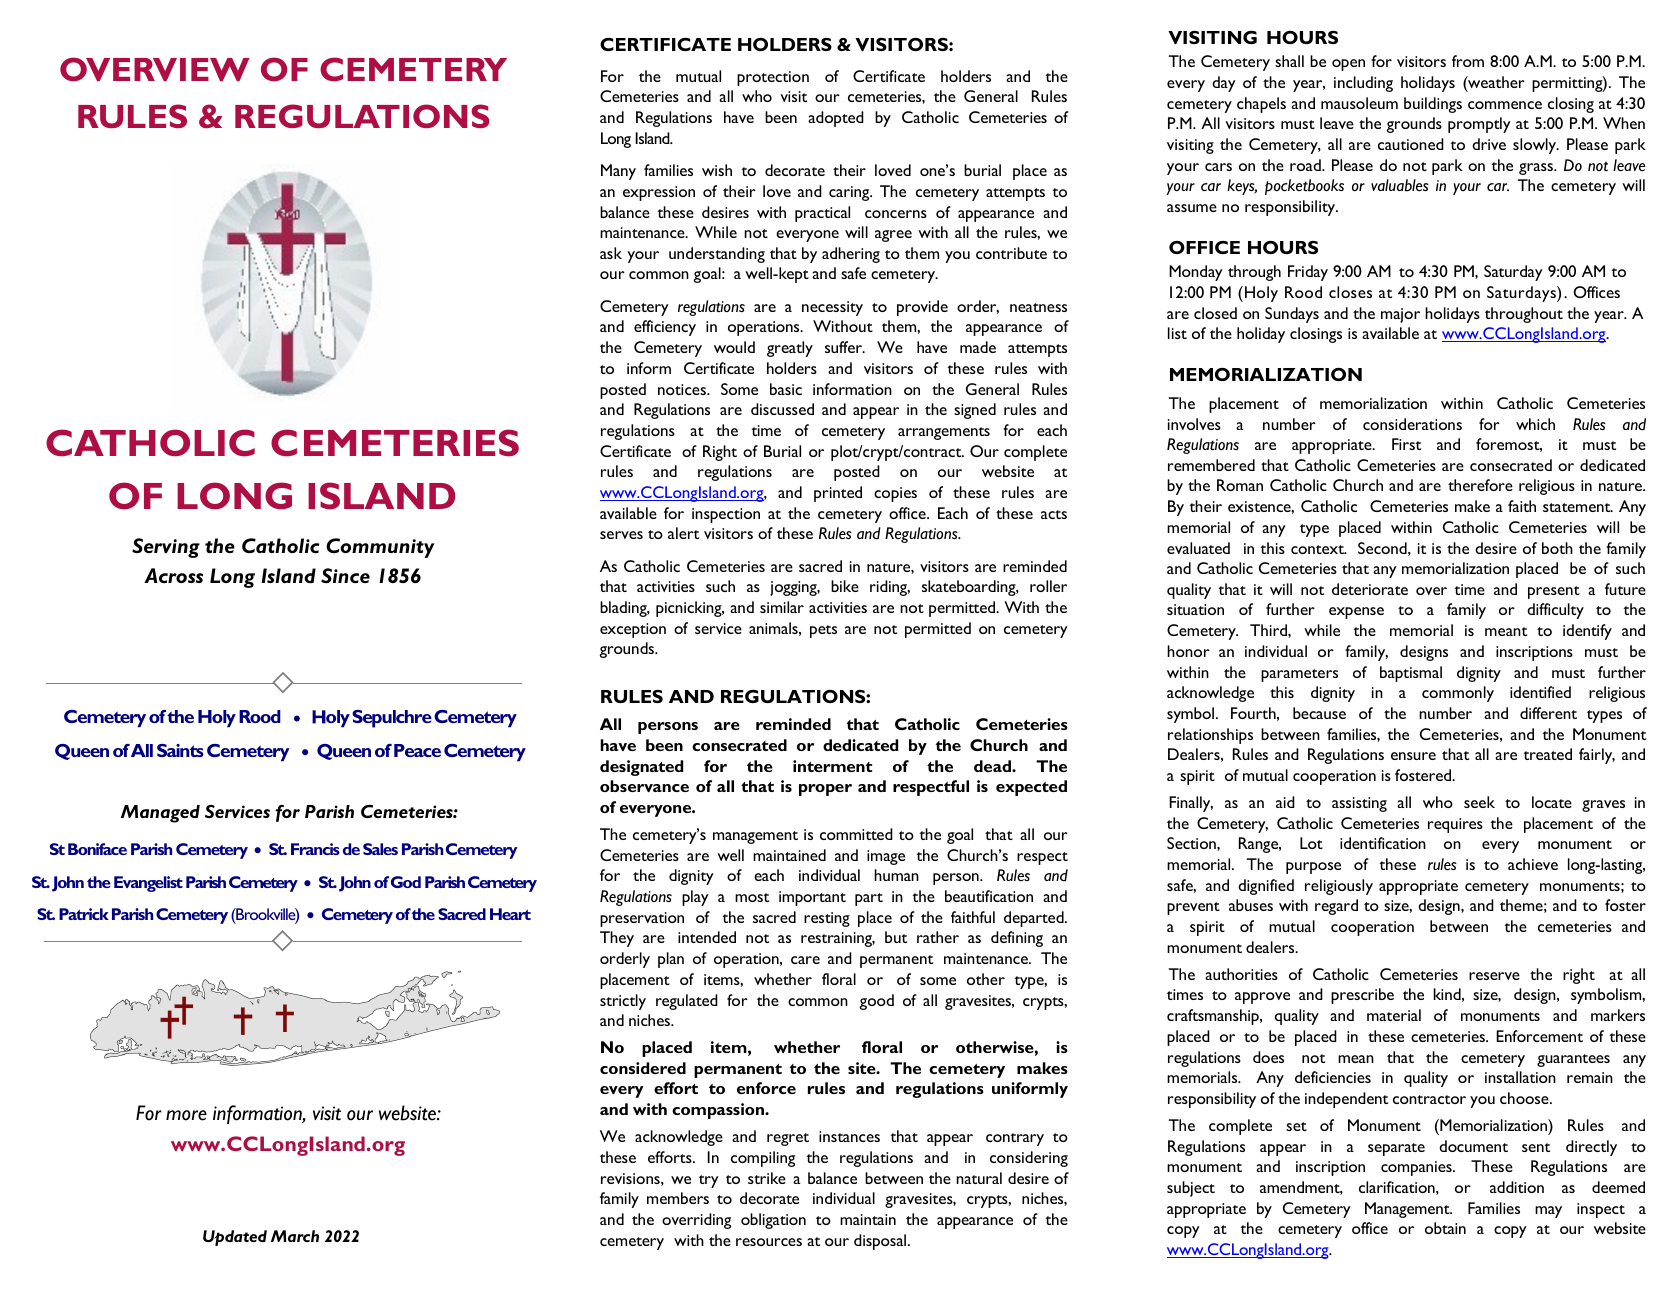 This screenshot has width=1680, height=1299. Describe the element at coordinates (845, 347) in the screenshot. I see `suffer` at that location.
